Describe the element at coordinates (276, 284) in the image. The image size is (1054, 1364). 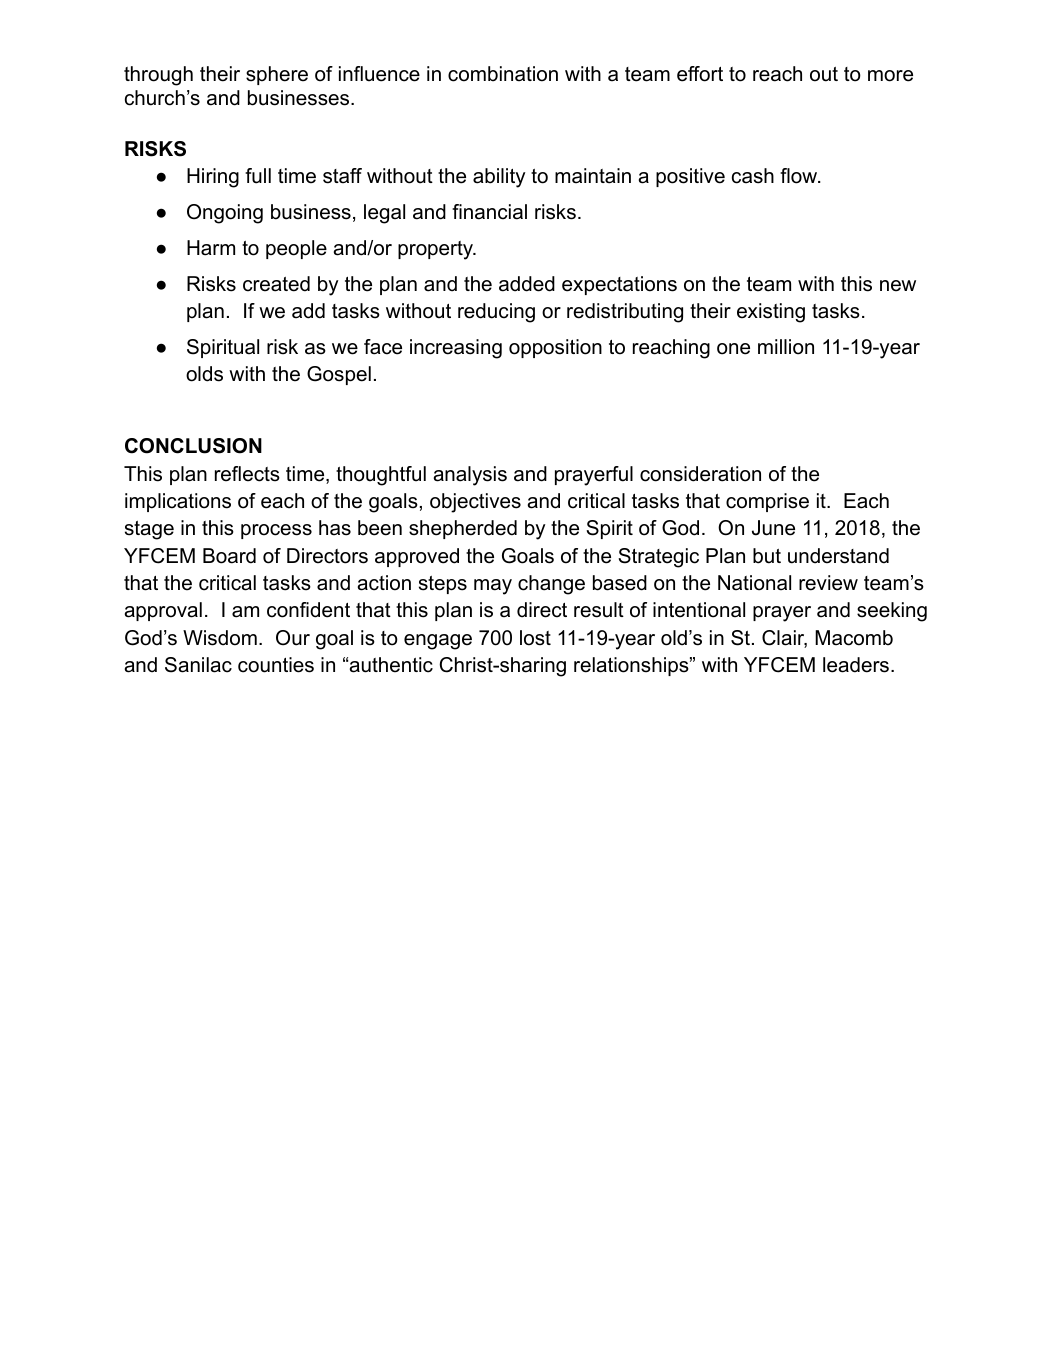
I see `created` at that location.
